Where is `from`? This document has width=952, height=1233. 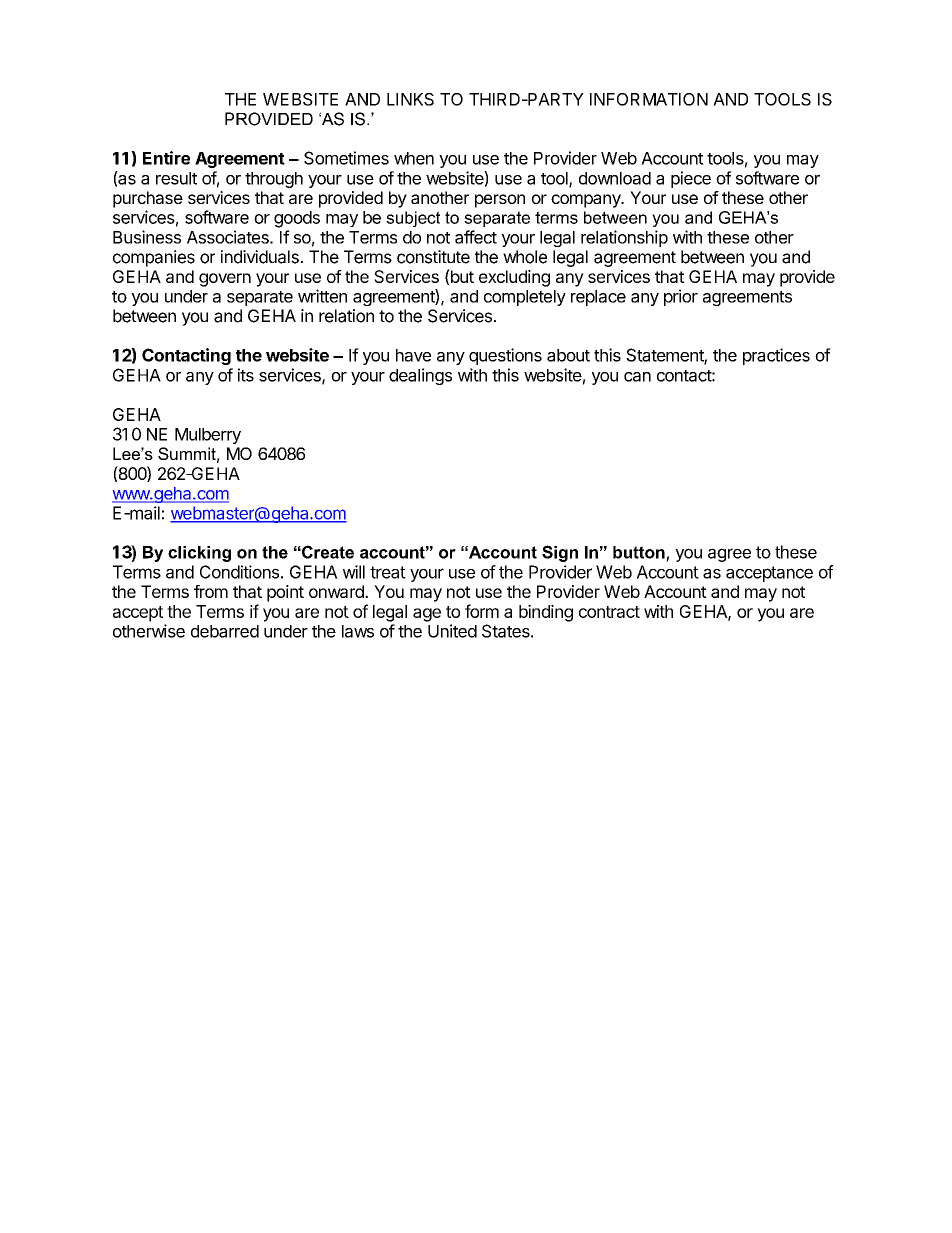
from is located at coordinates (211, 591).
